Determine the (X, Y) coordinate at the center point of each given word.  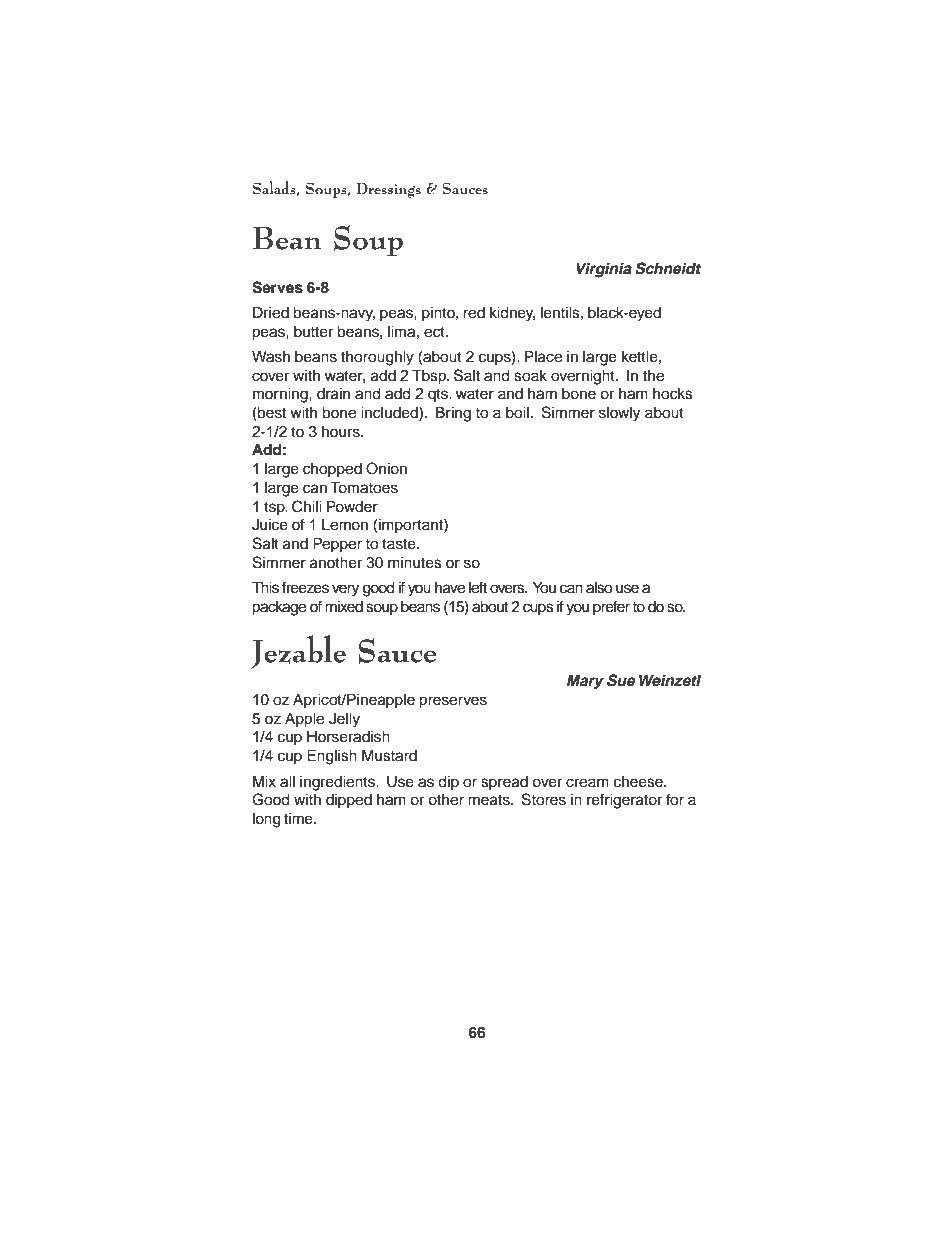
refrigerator (624, 801)
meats (490, 800)
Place (543, 356)
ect (435, 332)
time (299, 819)
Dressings (389, 190)
